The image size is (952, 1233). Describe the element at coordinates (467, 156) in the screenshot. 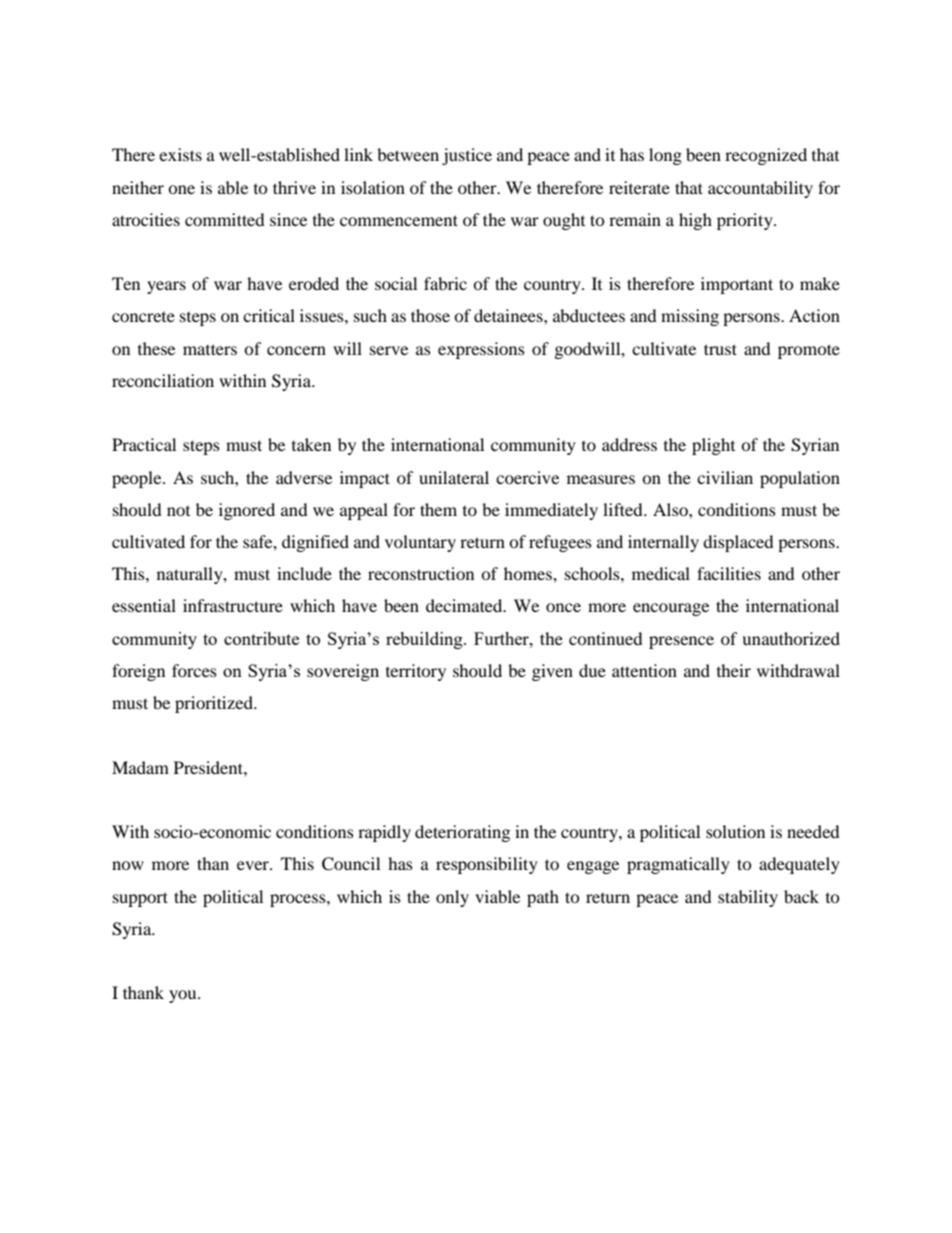

I see `justice` at that location.
